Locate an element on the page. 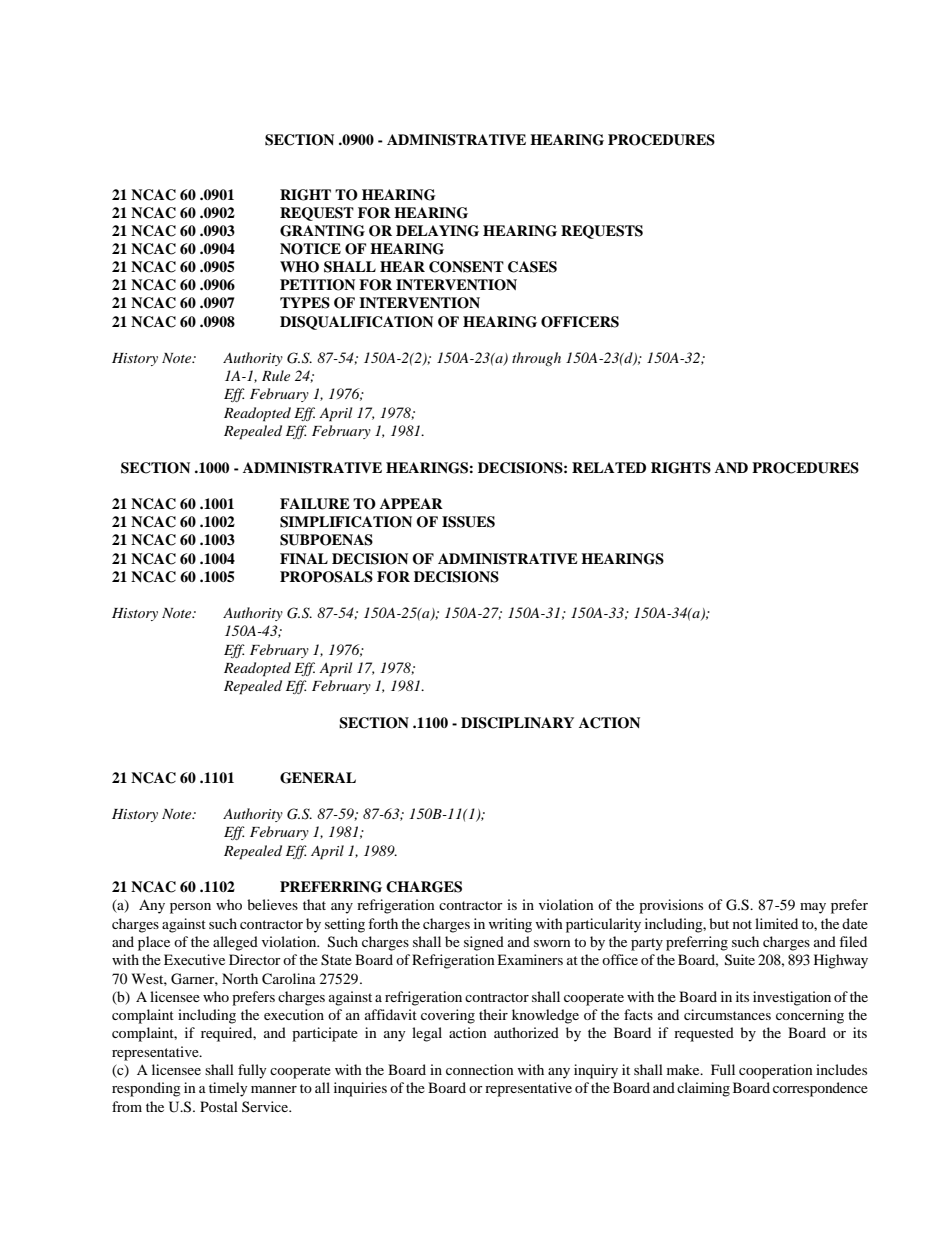  FAILURE is located at coordinates (315, 504).
